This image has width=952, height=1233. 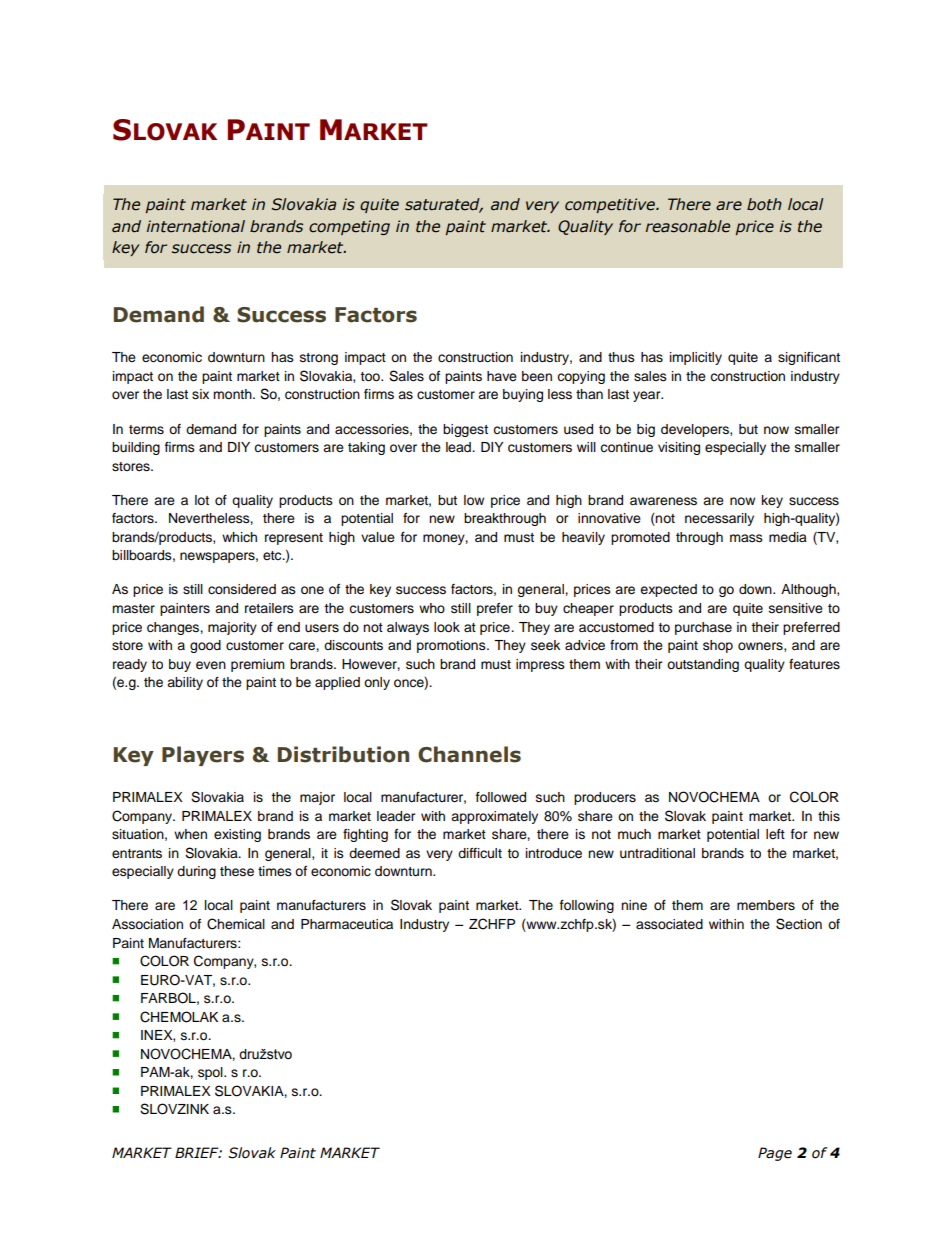 What do you see at coordinates (775, 1154) in the image?
I see `Page` at bounding box center [775, 1154].
